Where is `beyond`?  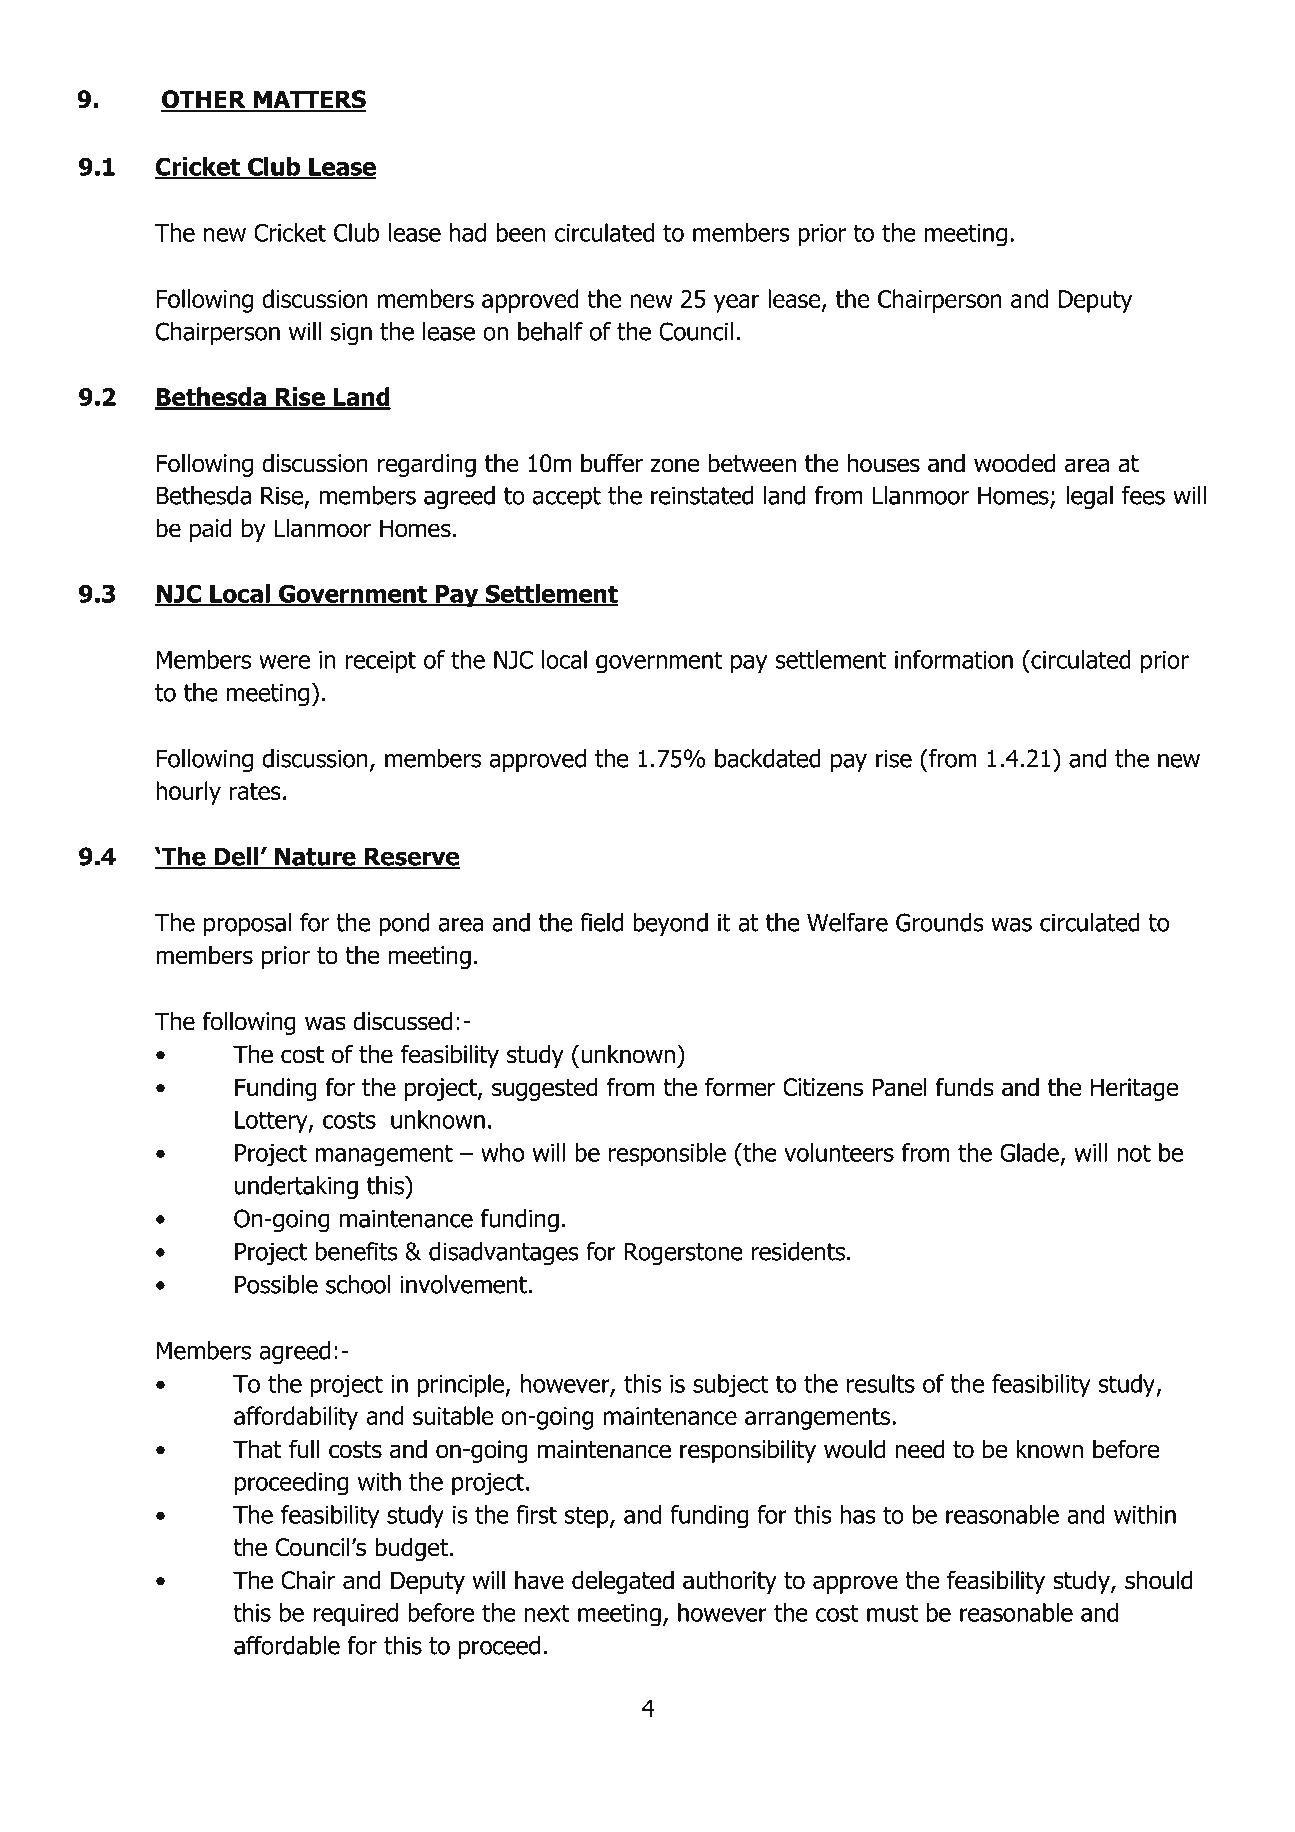 beyond is located at coordinates (670, 924).
